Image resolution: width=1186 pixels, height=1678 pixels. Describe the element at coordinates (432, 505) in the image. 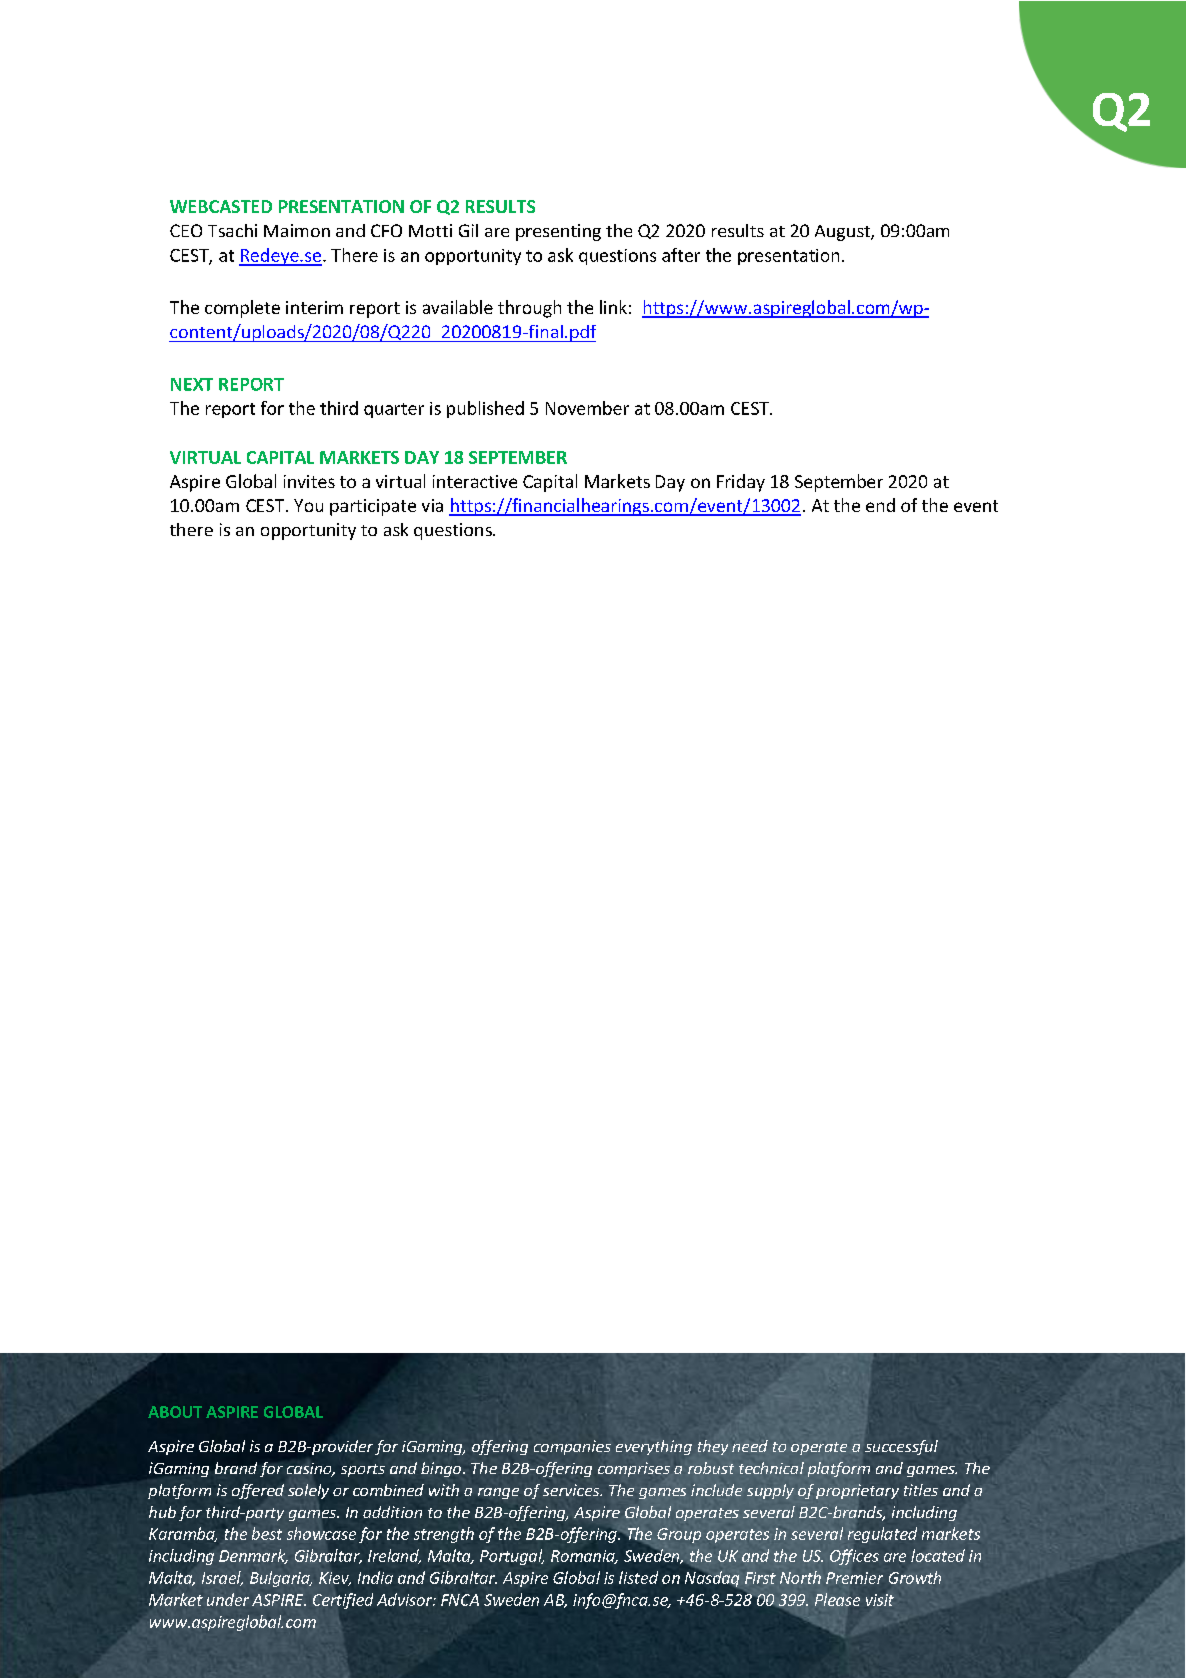

I see `via` at that location.
